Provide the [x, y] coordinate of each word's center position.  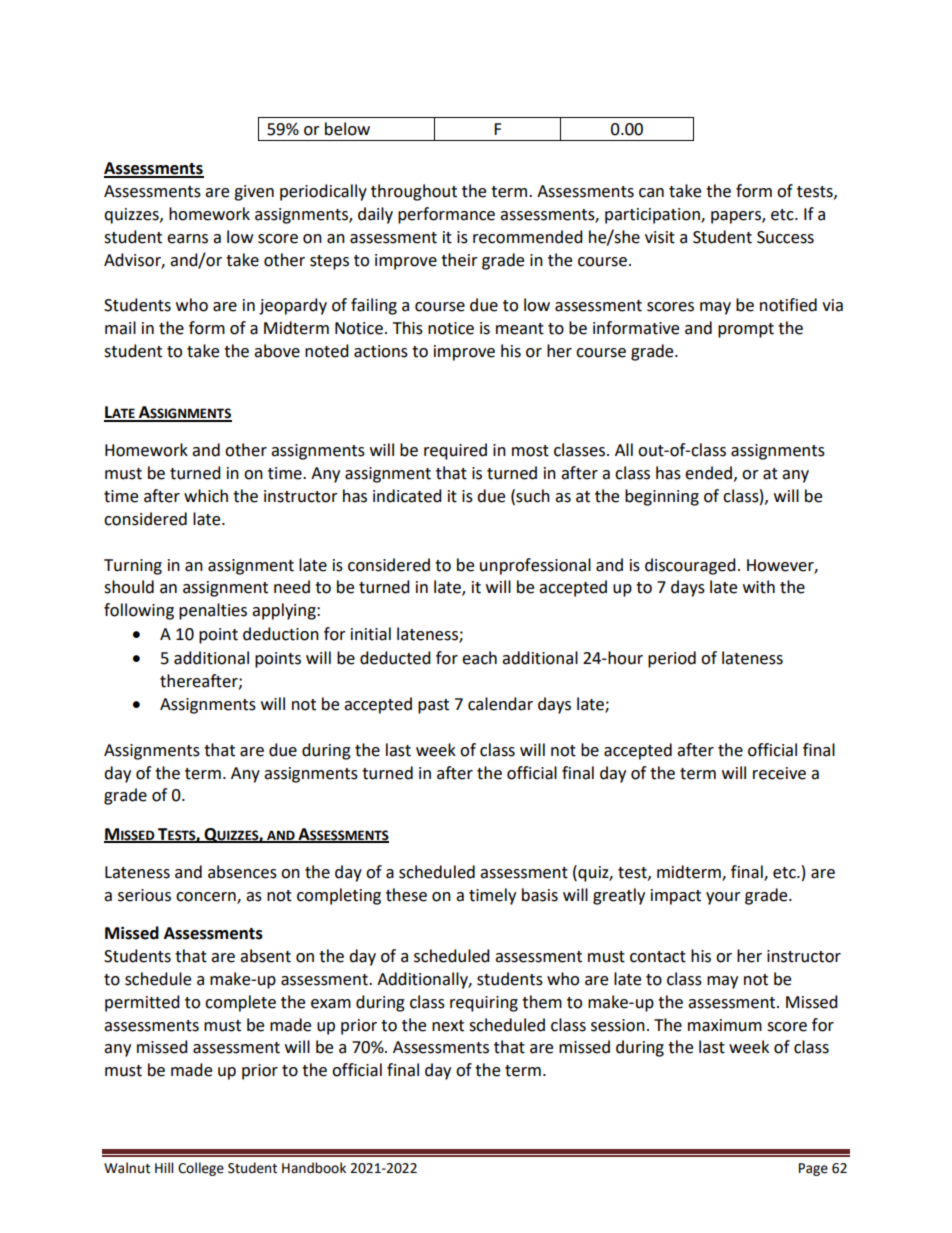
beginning [662, 497]
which [206, 496]
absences [242, 872]
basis [540, 895]
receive [779, 773]
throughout [414, 192]
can [651, 193]
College [201, 1169]
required [455, 451]
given [254, 193]
